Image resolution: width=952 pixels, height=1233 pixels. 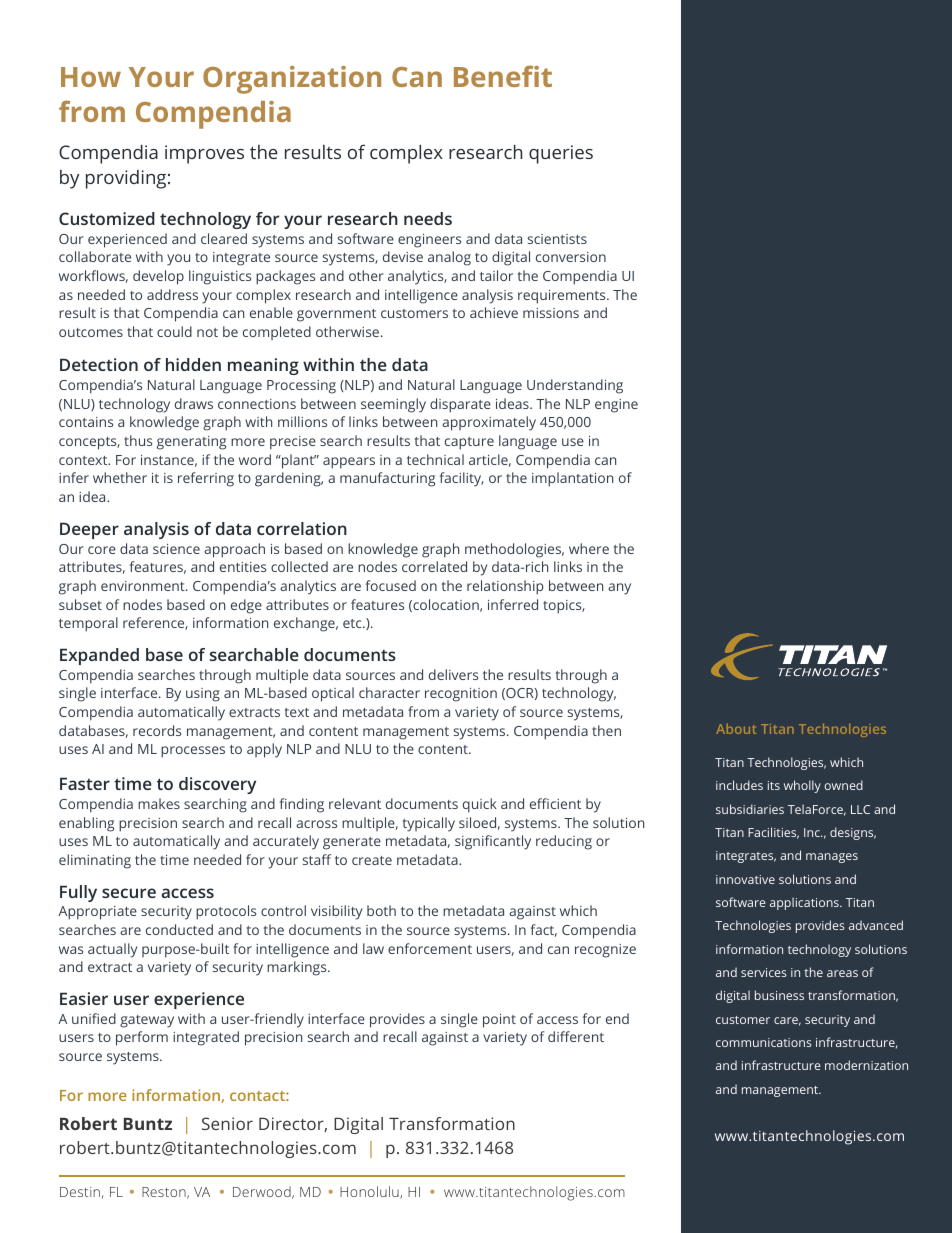 I want to click on needs, so click(x=428, y=218).
